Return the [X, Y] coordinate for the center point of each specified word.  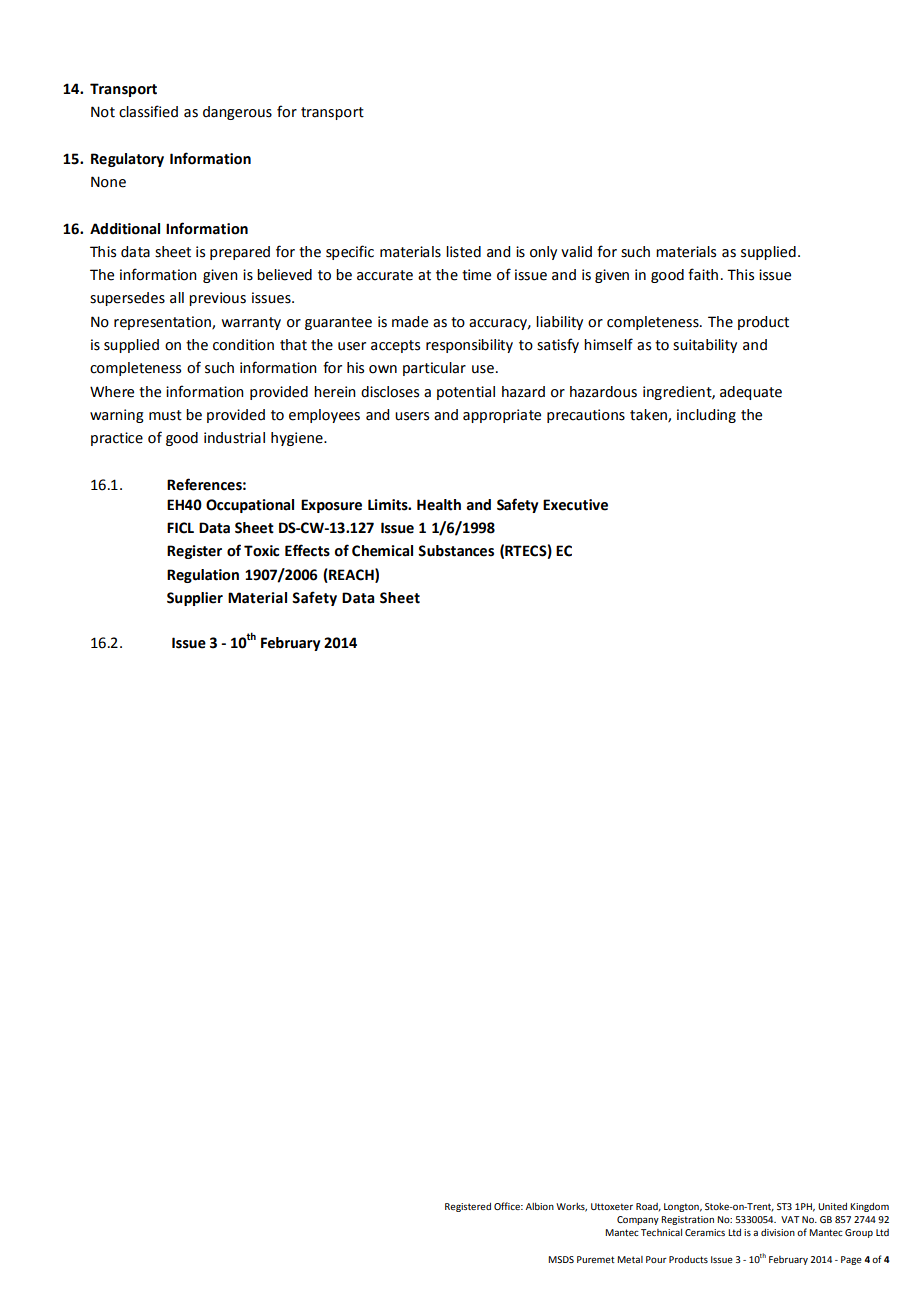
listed [463, 252]
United [832, 1206]
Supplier [195, 599]
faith [703, 274]
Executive [575, 505]
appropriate [502, 416]
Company [638, 1220]
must [165, 415]
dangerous [237, 113]
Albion [540, 1206]
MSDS [561, 1259]
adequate [751, 393]
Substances [456, 551]
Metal [630, 1259]
